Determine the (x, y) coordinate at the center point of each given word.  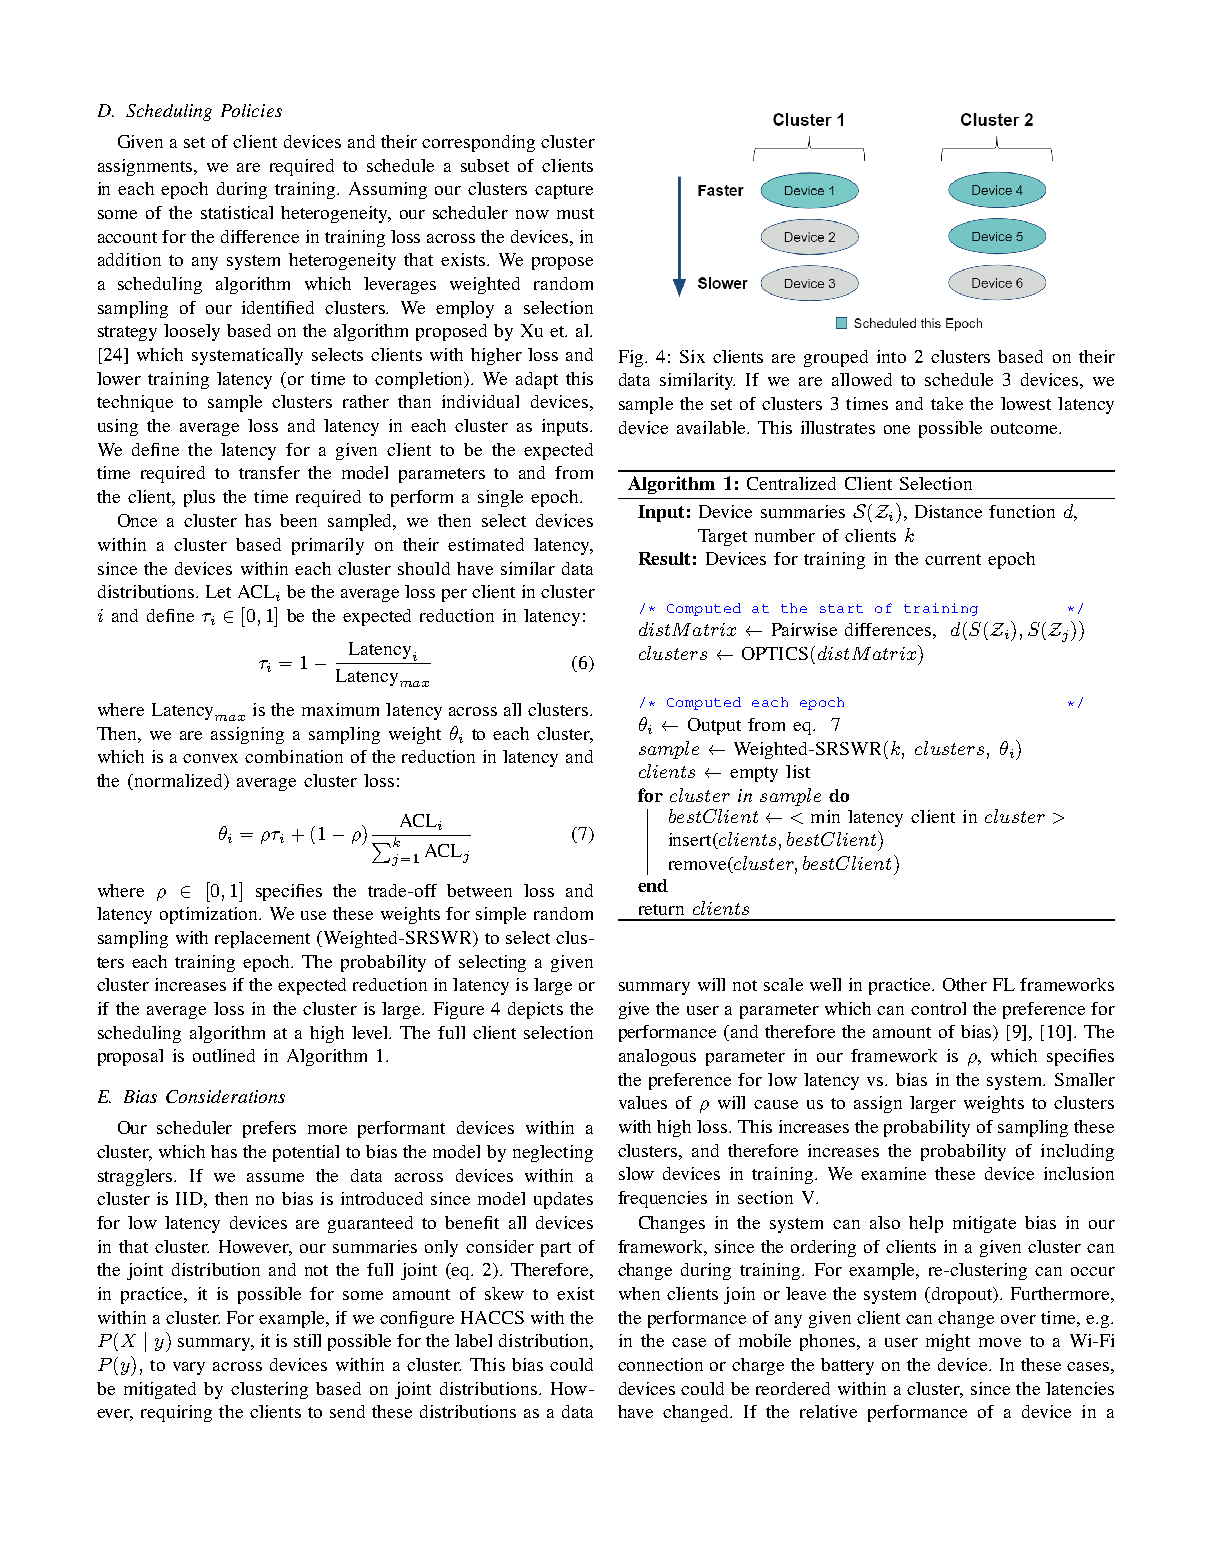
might (948, 1342)
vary (189, 1368)
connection (660, 1364)
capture (564, 191)
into (891, 356)
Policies (251, 110)
